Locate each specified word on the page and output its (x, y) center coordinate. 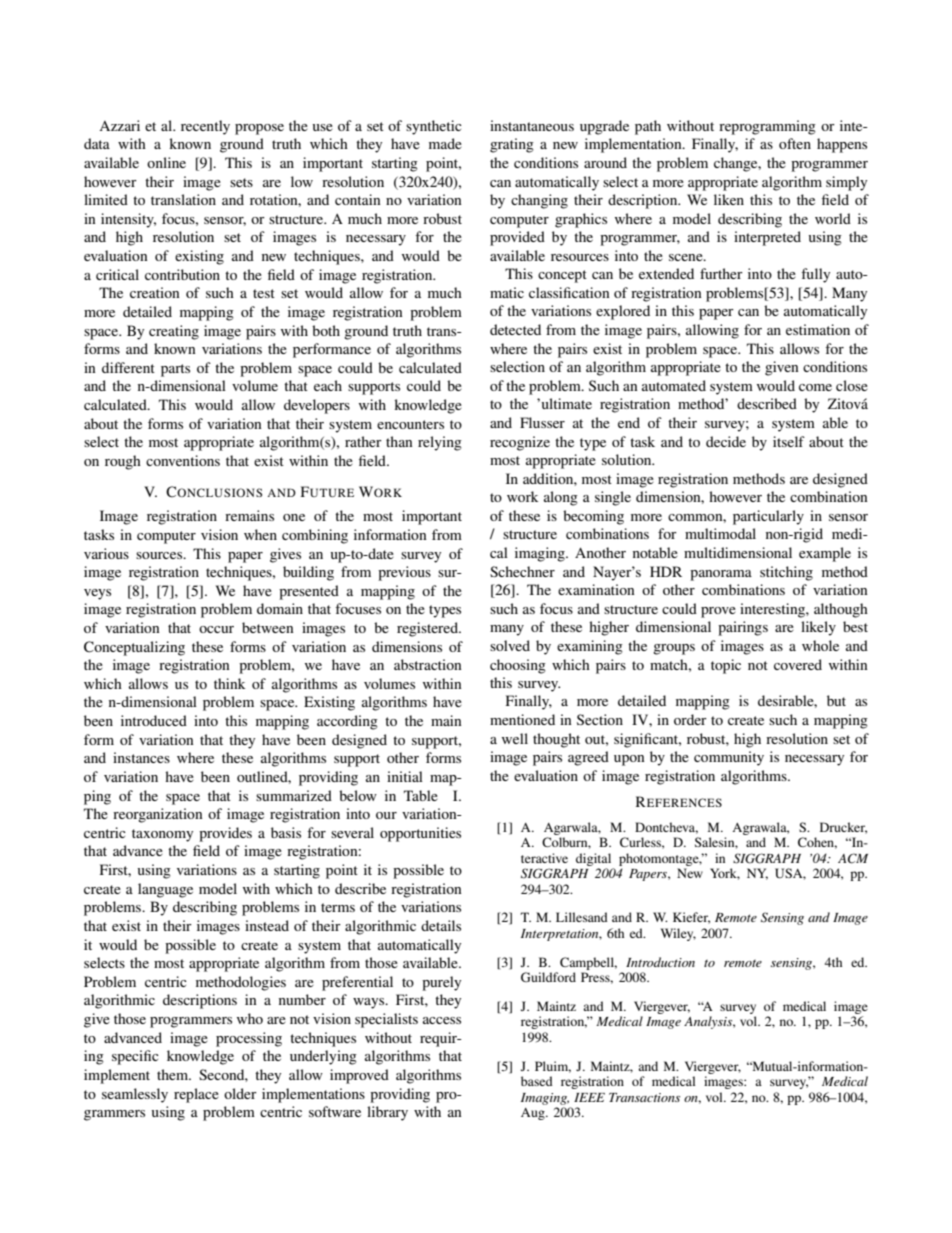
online (166, 162)
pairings (743, 628)
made (445, 143)
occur (216, 629)
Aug (534, 1114)
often (795, 143)
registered (428, 629)
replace (196, 1095)
